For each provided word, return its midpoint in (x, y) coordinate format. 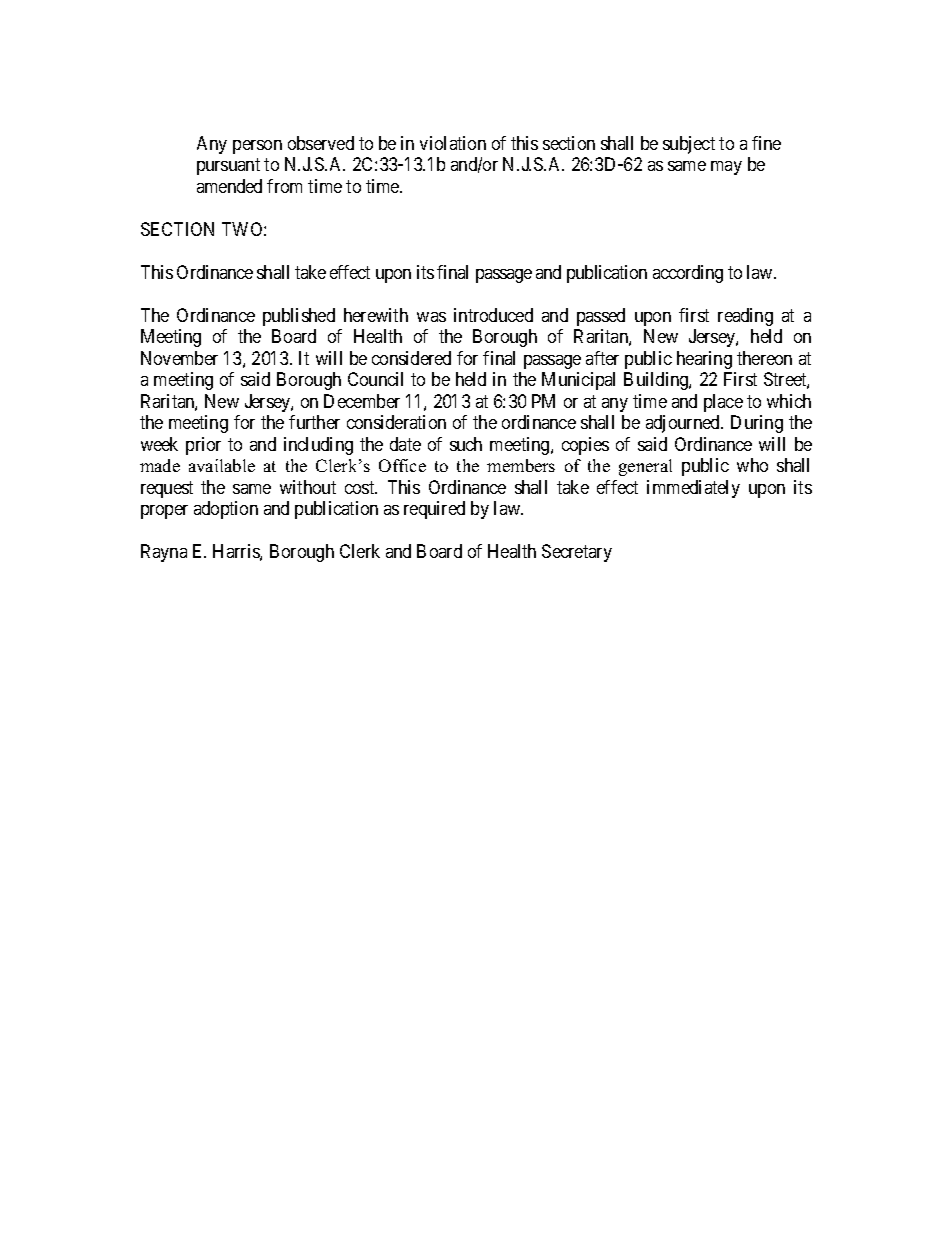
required (434, 510)
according (688, 274)
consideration (396, 422)
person (257, 147)
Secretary (577, 553)
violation (453, 143)
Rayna (164, 553)
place (723, 403)
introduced (493, 315)
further (314, 422)
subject (689, 145)
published (299, 317)
